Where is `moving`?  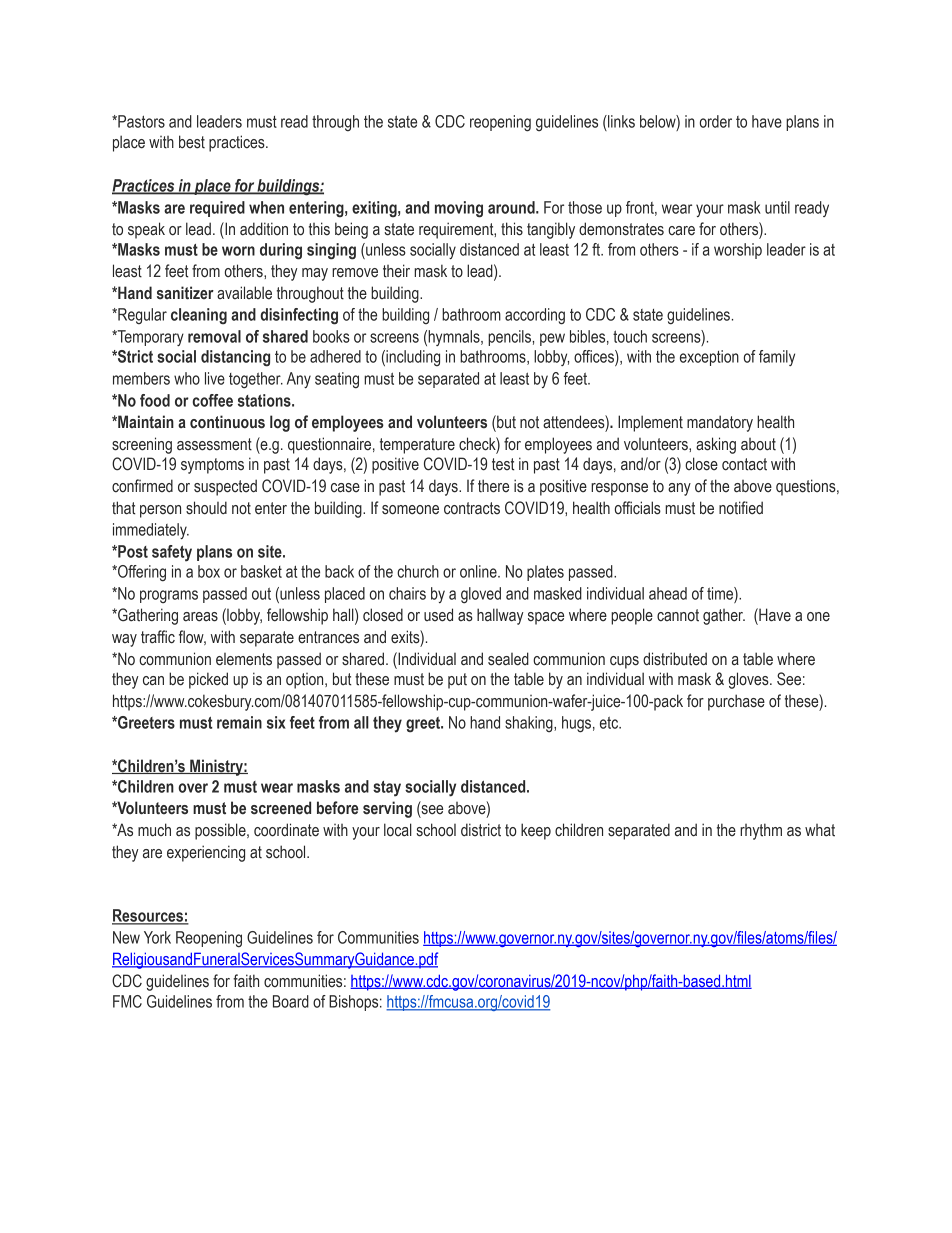
moving is located at coordinates (459, 209).
